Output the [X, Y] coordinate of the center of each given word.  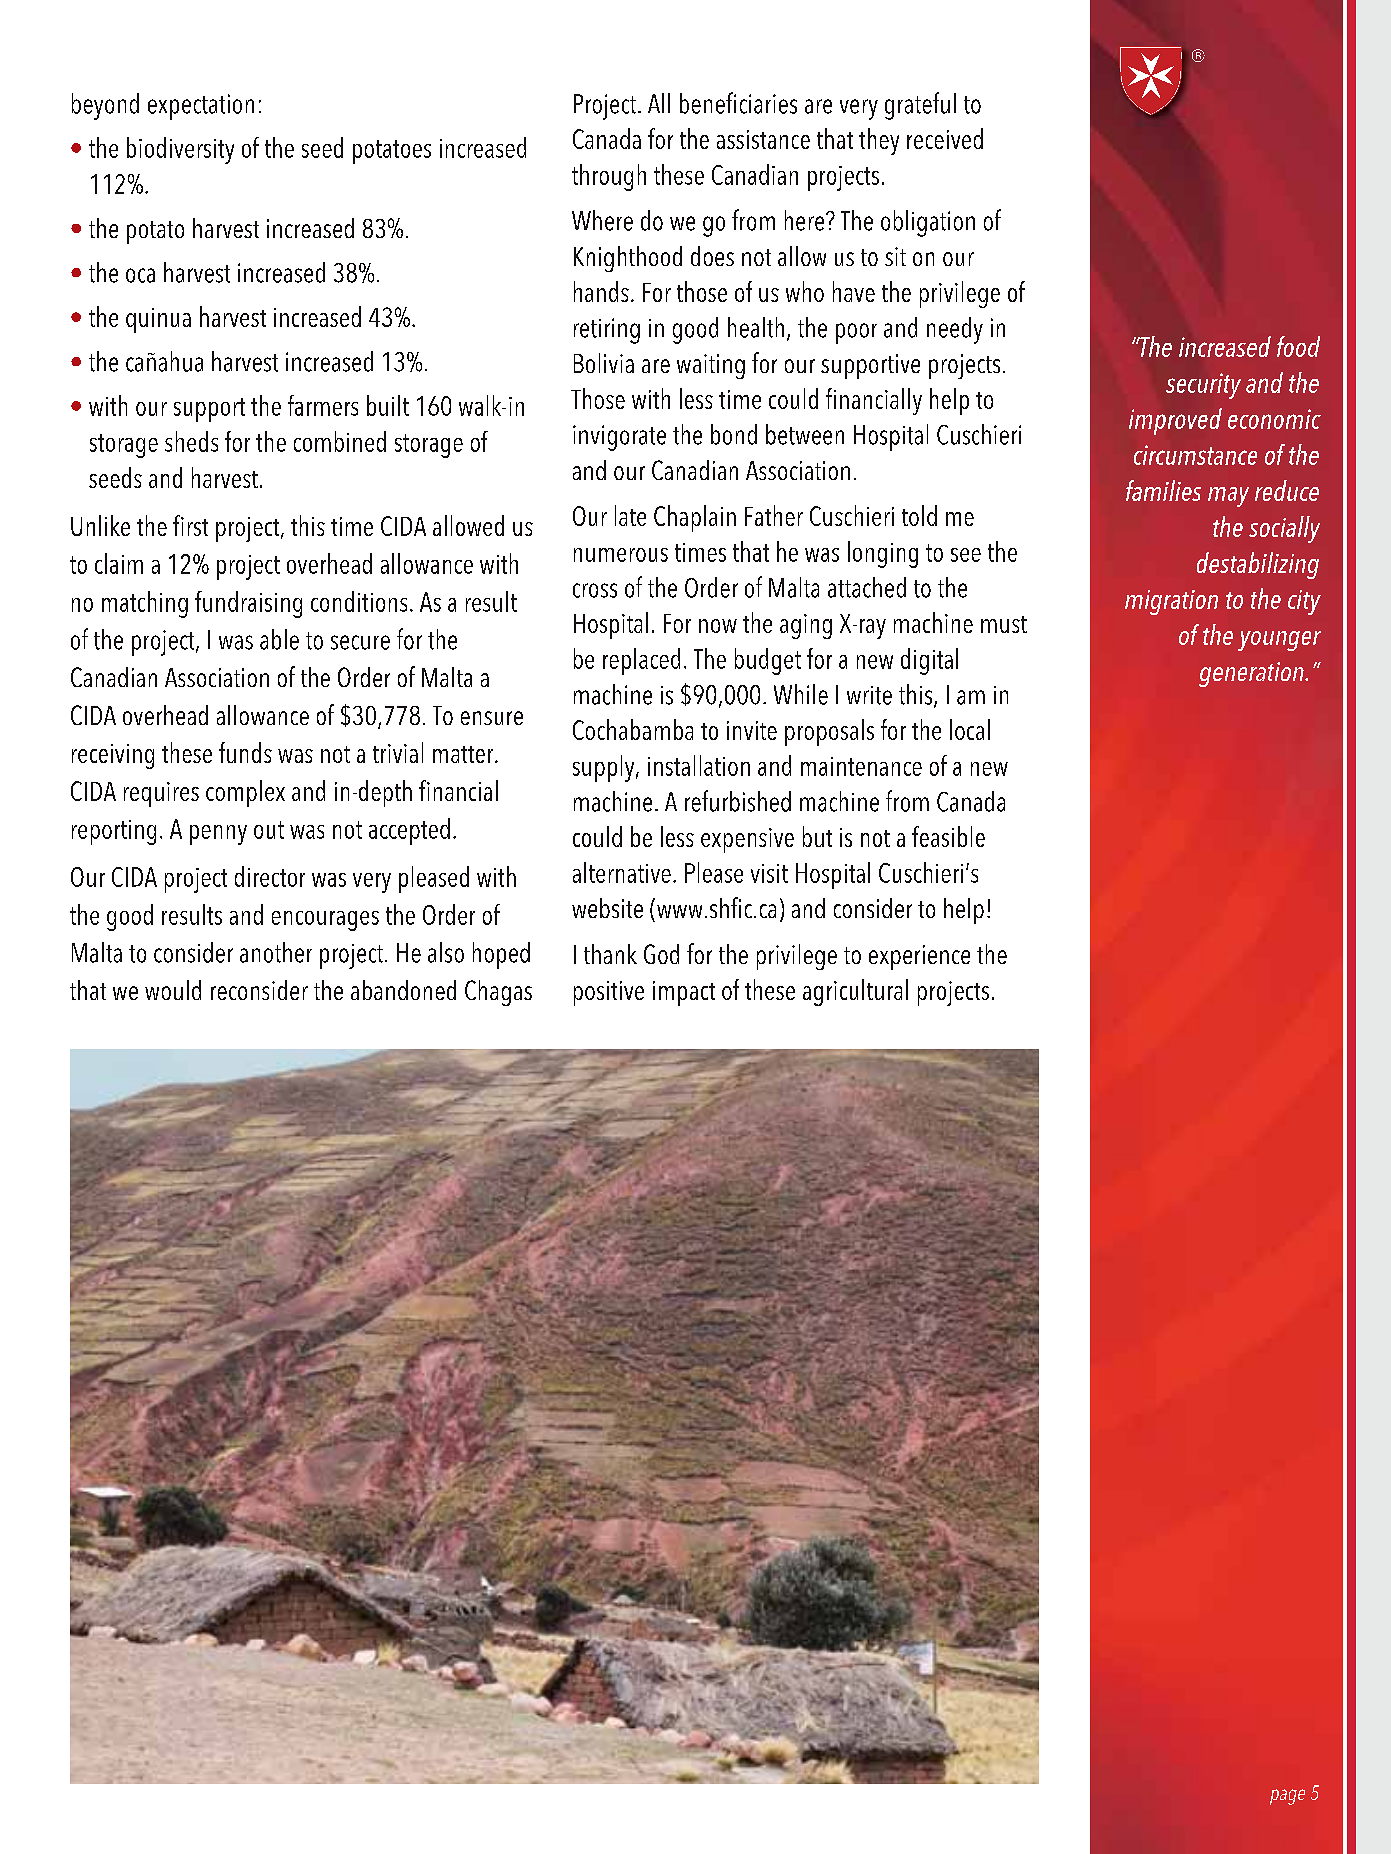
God [661, 954]
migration [1171, 602]
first [190, 525]
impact [684, 993]
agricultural [855, 992]
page [1287, 1797]
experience [919, 957]
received [945, 138]
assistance [763, 139]
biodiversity [180, 150]
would [173, 990]
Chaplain [695, 518]
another [276, 952]
